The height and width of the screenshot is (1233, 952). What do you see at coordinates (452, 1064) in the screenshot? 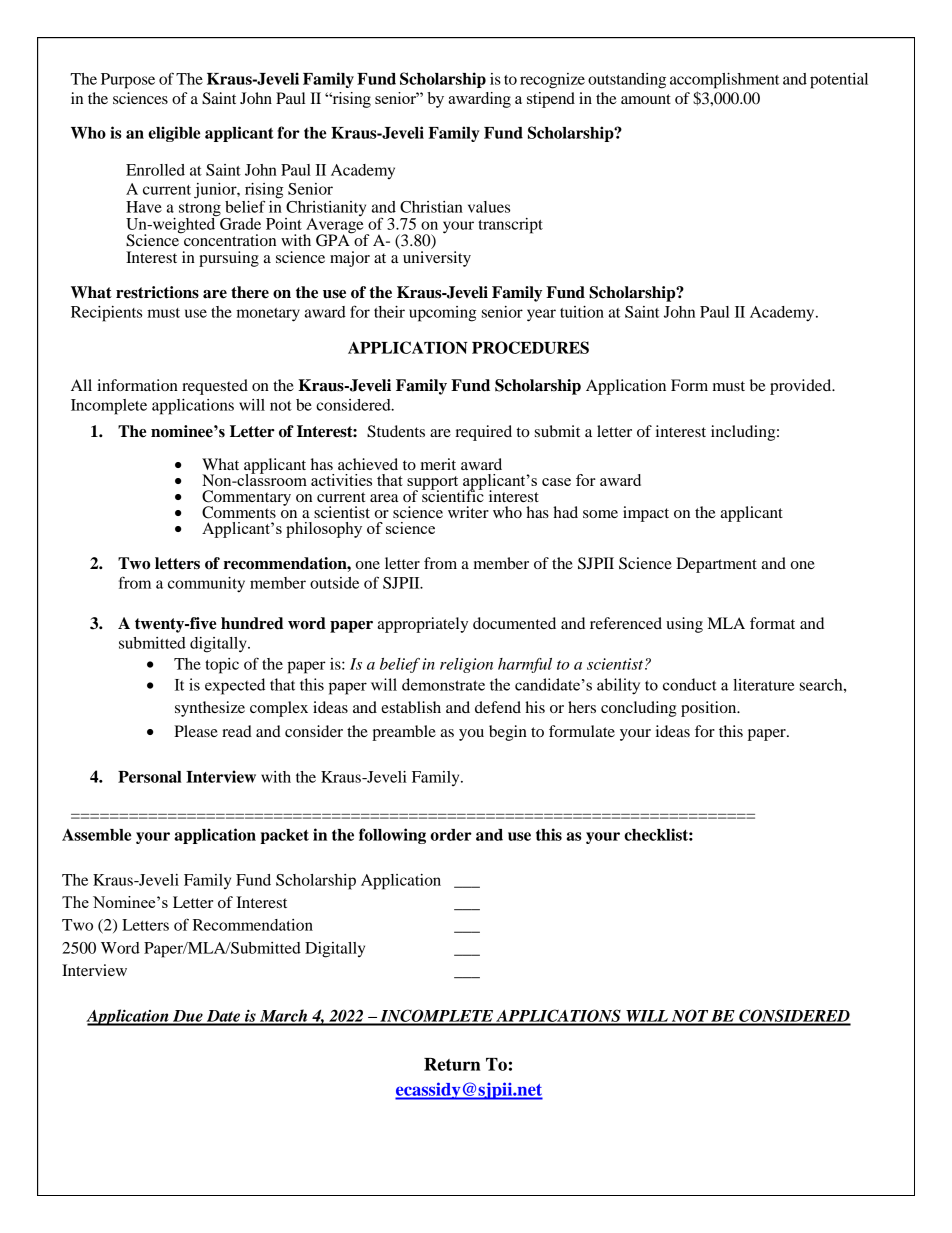
I see `Return` at bounding box center [452, 1064].
